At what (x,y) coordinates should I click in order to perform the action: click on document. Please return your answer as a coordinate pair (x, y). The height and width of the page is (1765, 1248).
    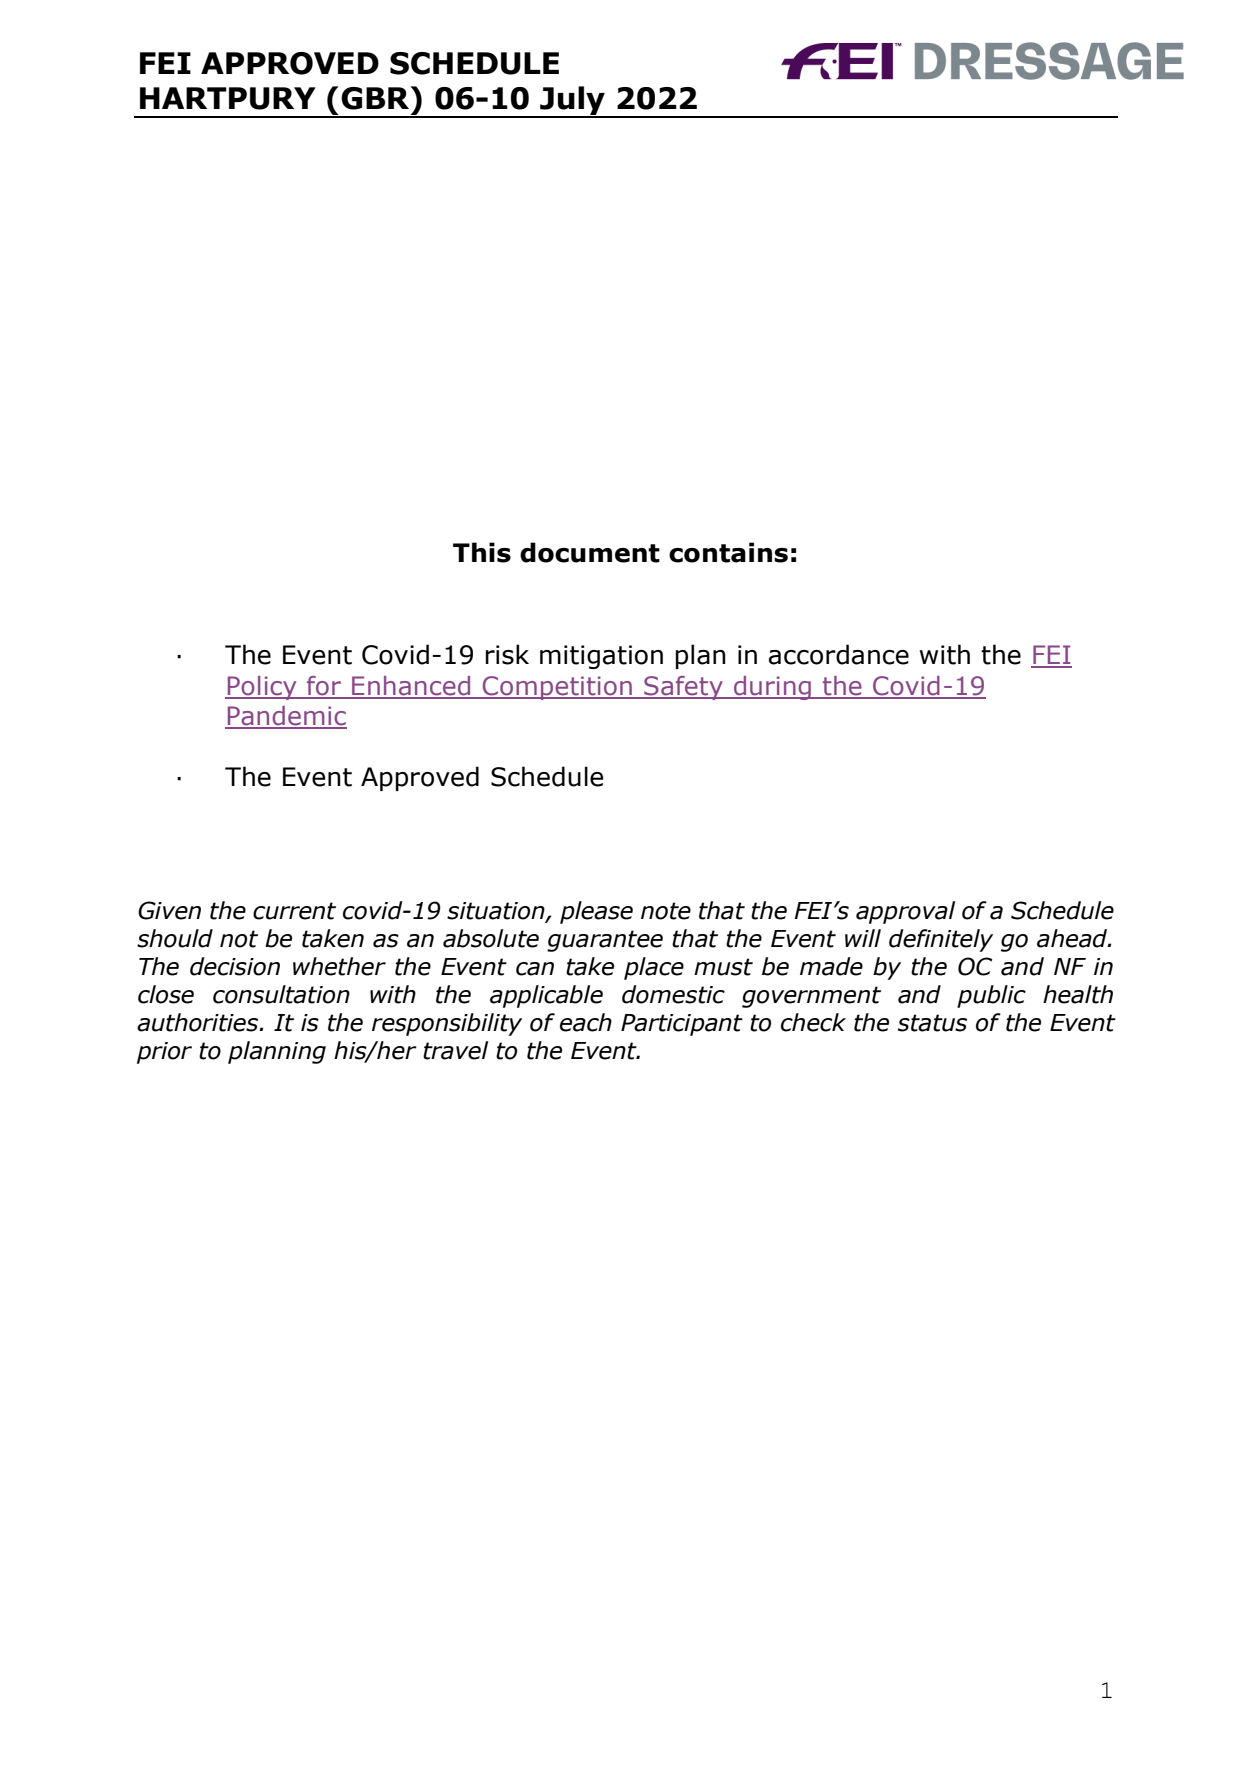
    Looking at the image, I should click on (590, 552).
